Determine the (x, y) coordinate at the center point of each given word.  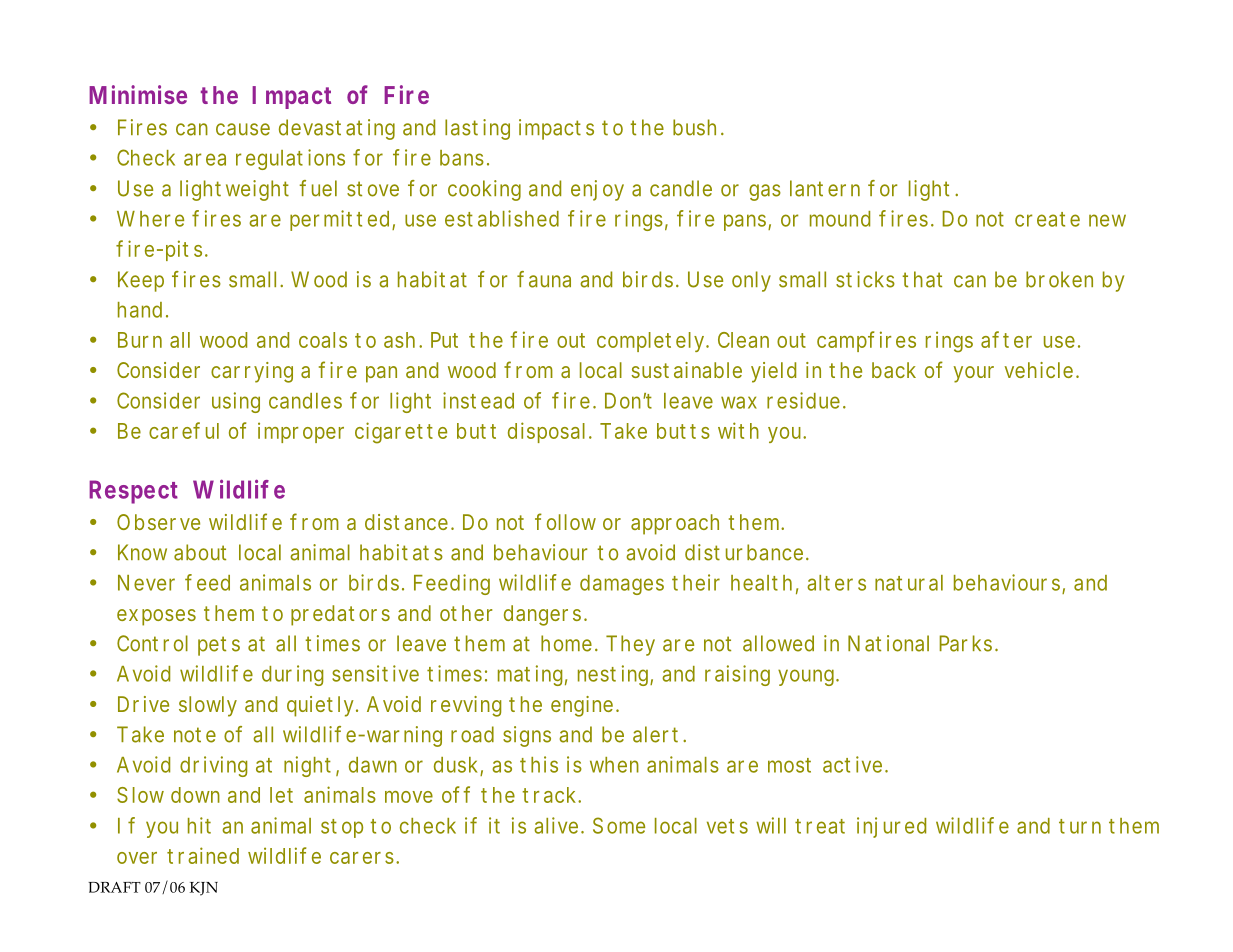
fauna (544, 279)
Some (619, 825)
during (292, 675)
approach (675, 524)
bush (694, 127)
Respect (133, 492)
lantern (825, 188)
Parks (968, 643)
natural (909, 583)
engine (584, 706)
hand (140, 310)
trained (203, 855)
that (922, 279)
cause (243, 129)
